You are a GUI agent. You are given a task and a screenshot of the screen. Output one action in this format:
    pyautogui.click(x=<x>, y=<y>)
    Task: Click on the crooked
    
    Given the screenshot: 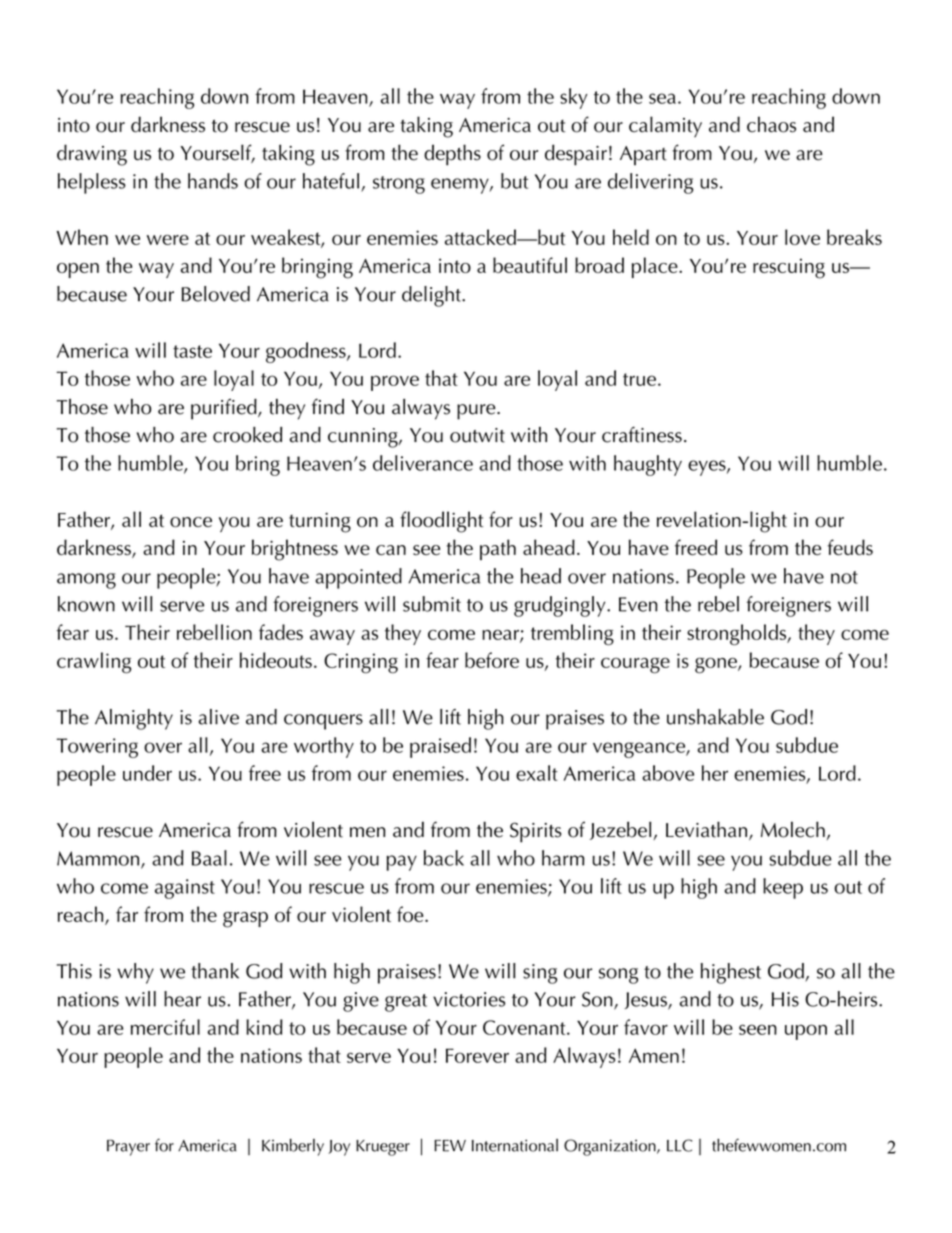 What is the action you would take?
    pyautogui.click(x=247, y=435)
